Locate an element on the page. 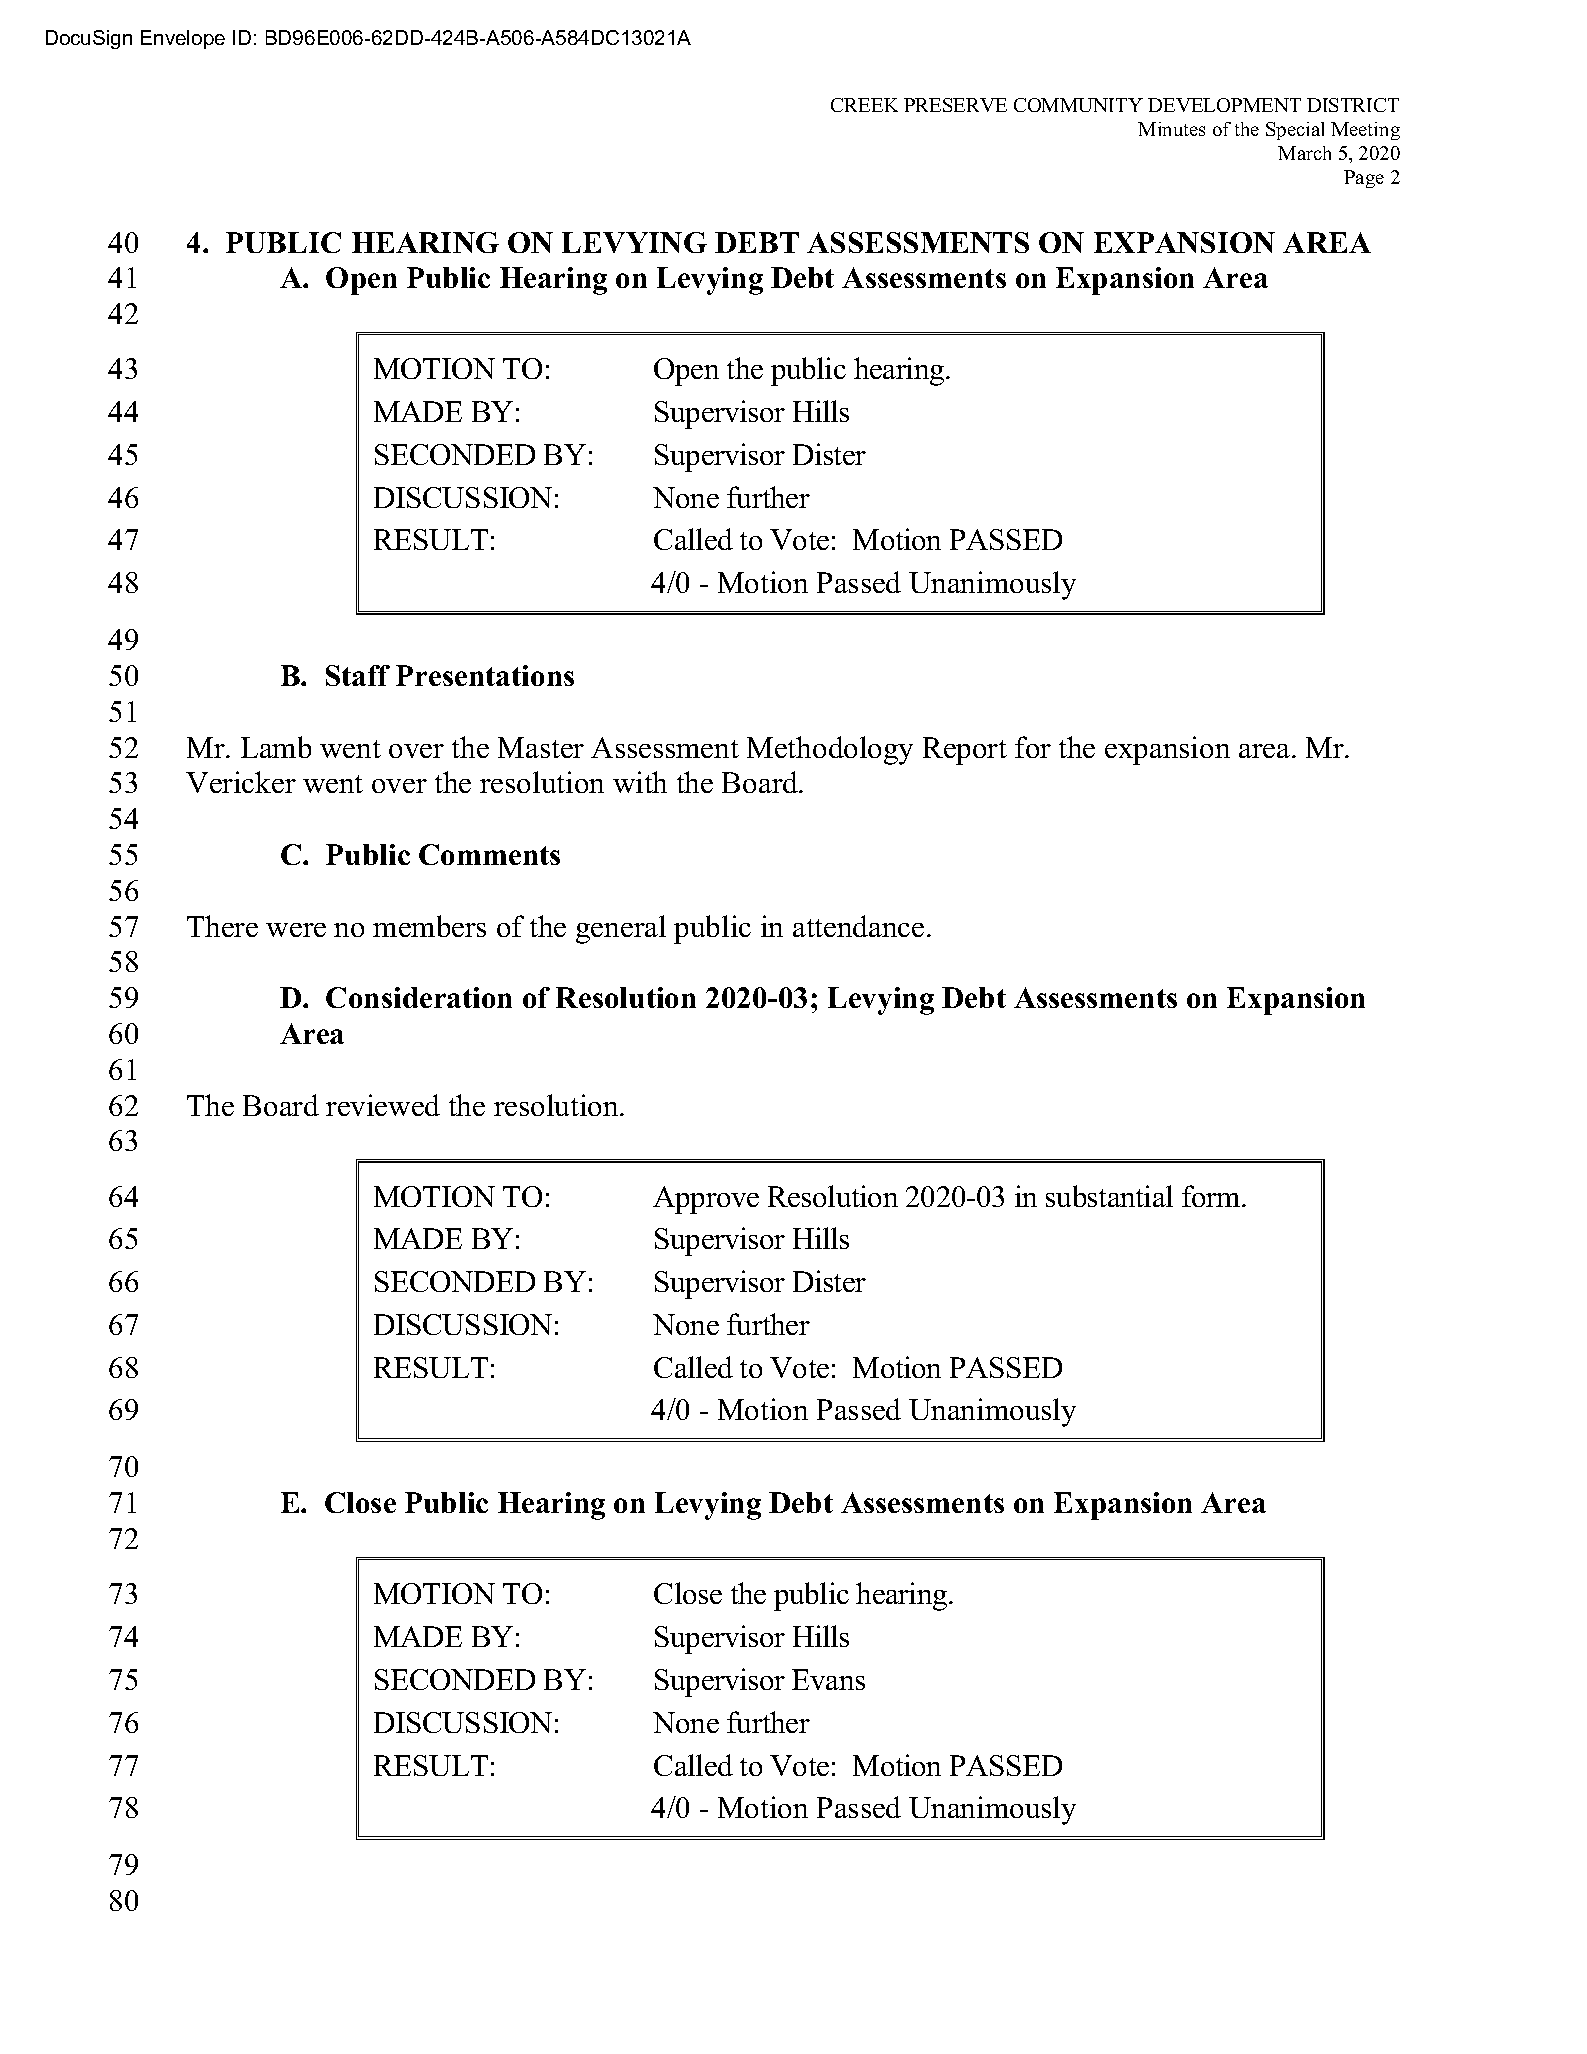 This image has height=2054, width=1587. PRESERVE is located at coordinates (955, 105).
